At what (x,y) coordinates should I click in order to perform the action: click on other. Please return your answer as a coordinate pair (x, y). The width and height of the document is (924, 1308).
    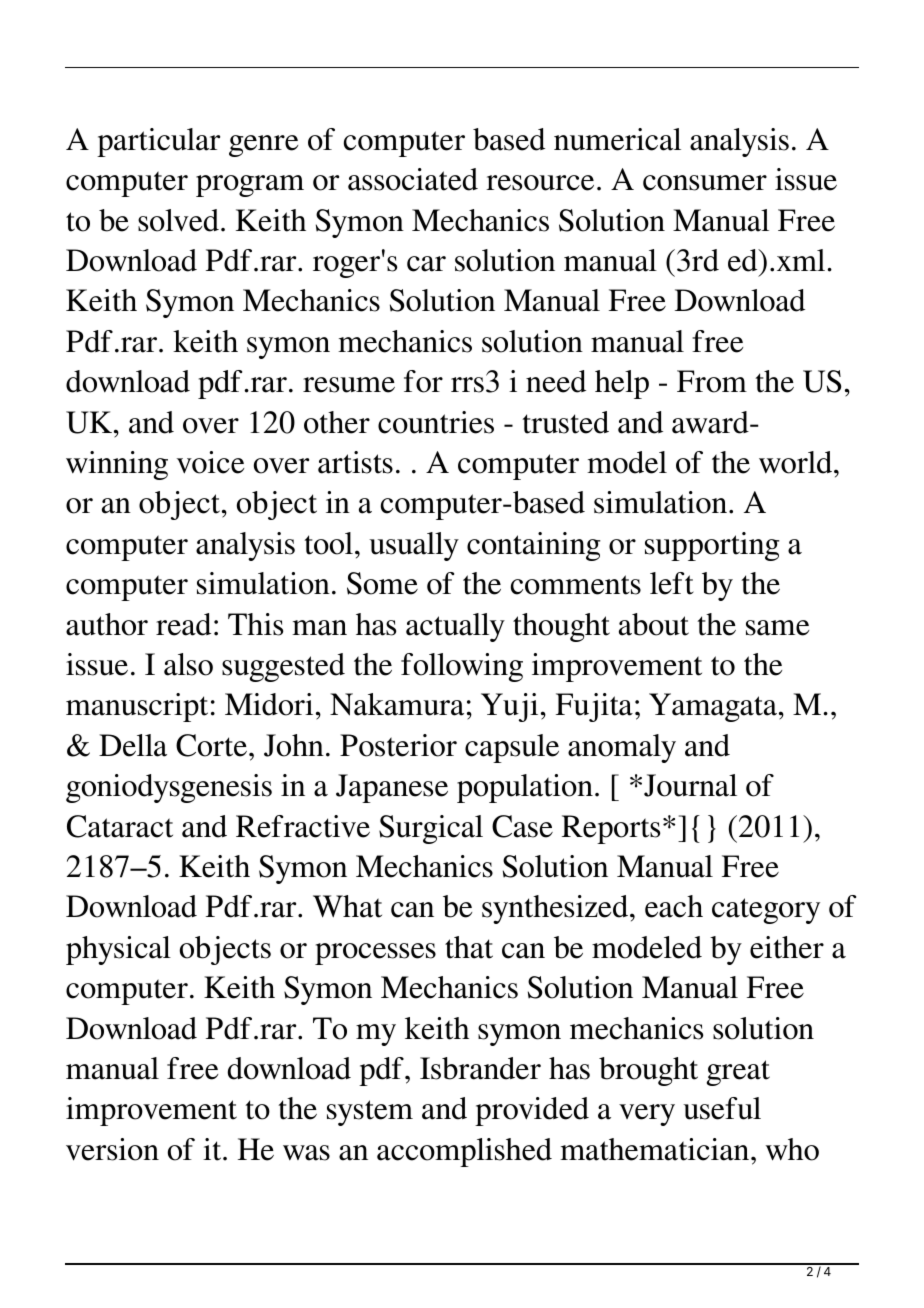
    Looking at the image, I should click on (337, 422).
